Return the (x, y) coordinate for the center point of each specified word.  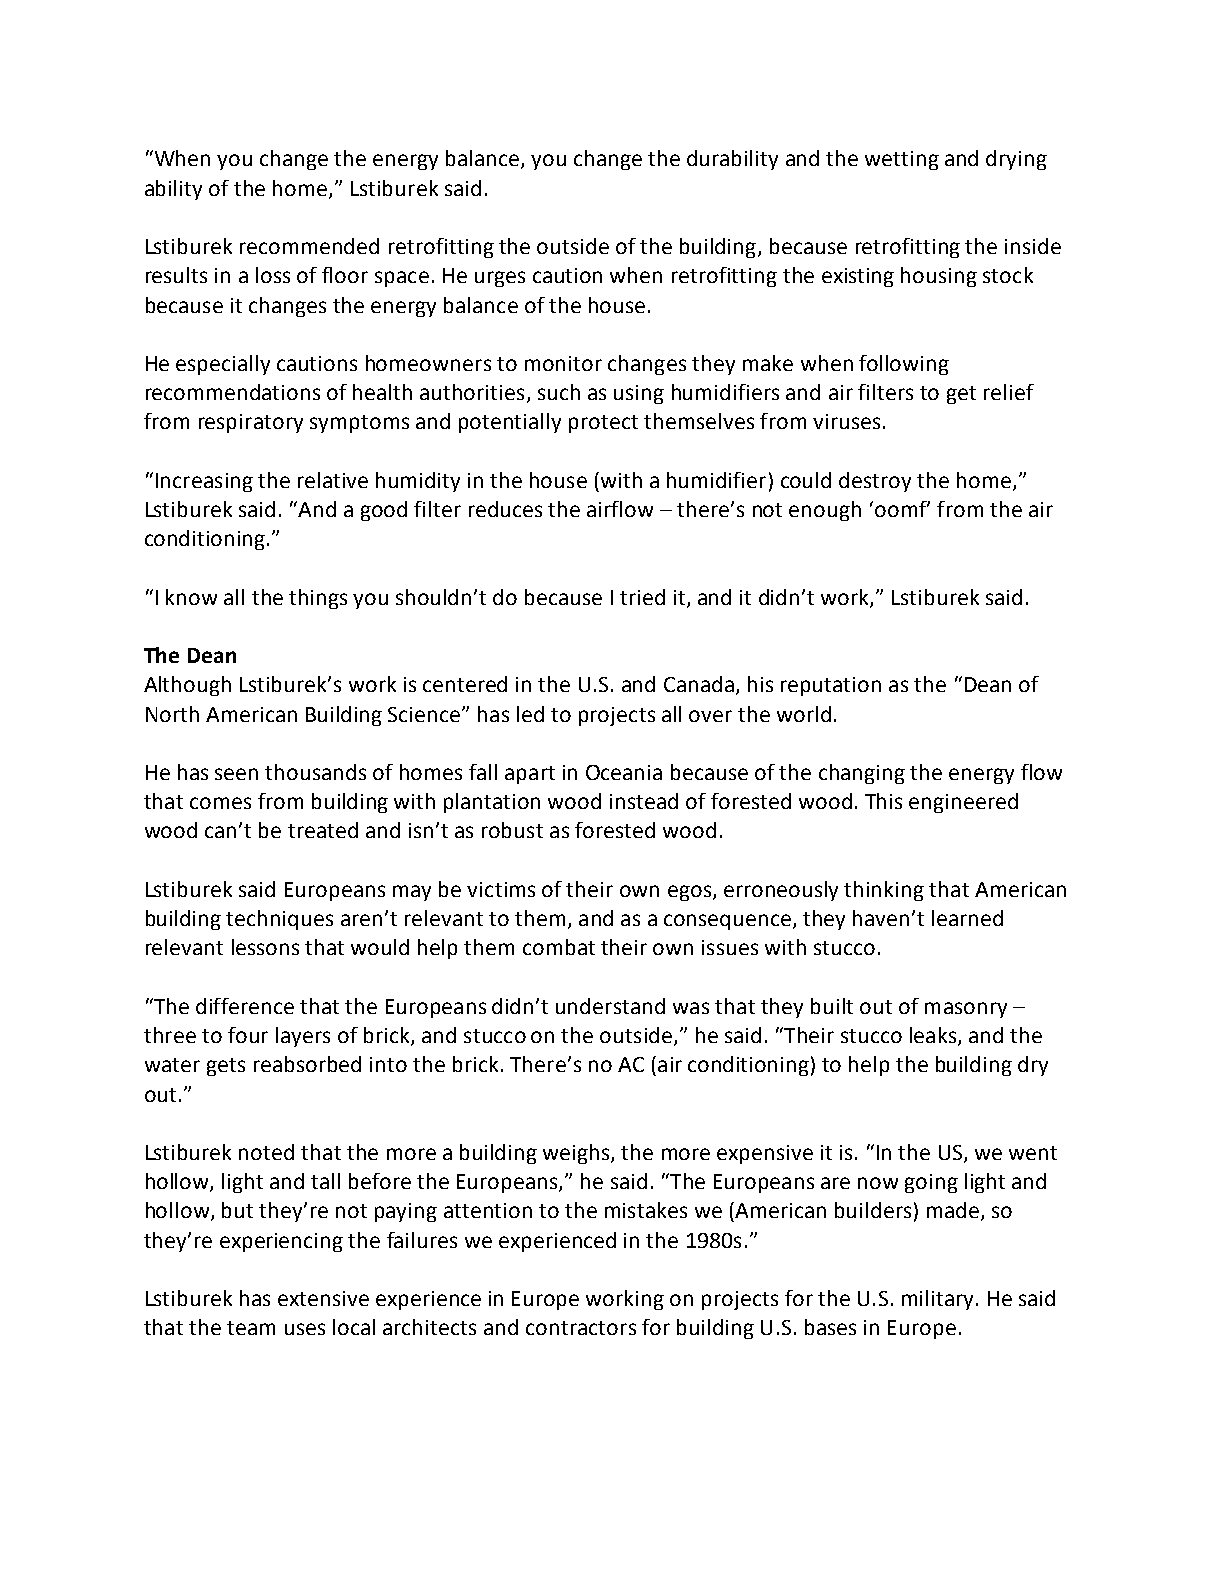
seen (236, 774)
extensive (323, 1298)
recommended (309, 246)
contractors (581, 1328)
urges (500, 279)
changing (862, 774)
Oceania (624, 772)
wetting (902, 160)
